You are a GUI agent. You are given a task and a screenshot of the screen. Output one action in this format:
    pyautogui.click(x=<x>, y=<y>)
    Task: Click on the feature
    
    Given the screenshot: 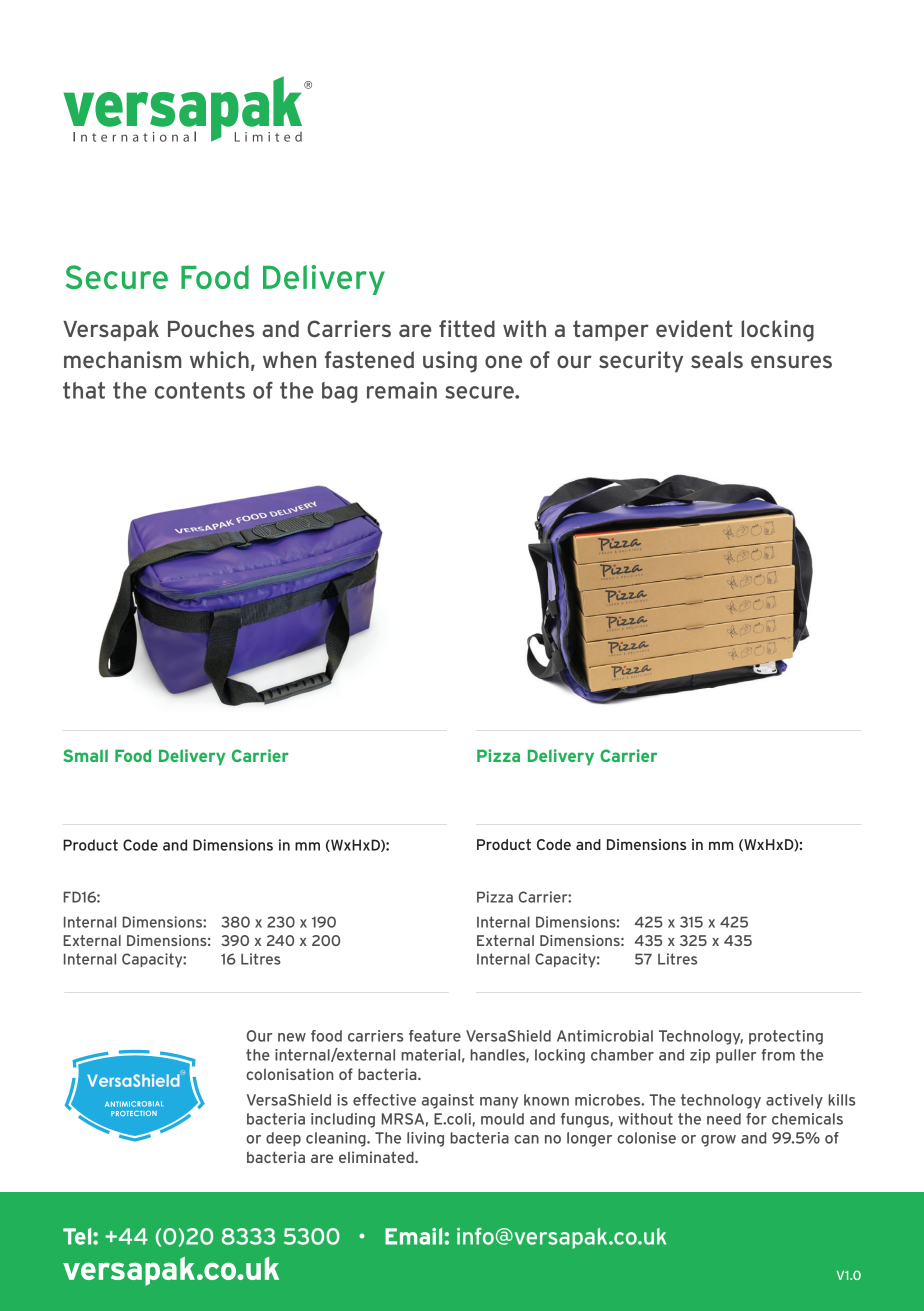 What is the action you would take?
    pyautogui.click(x=435, y=1036)
